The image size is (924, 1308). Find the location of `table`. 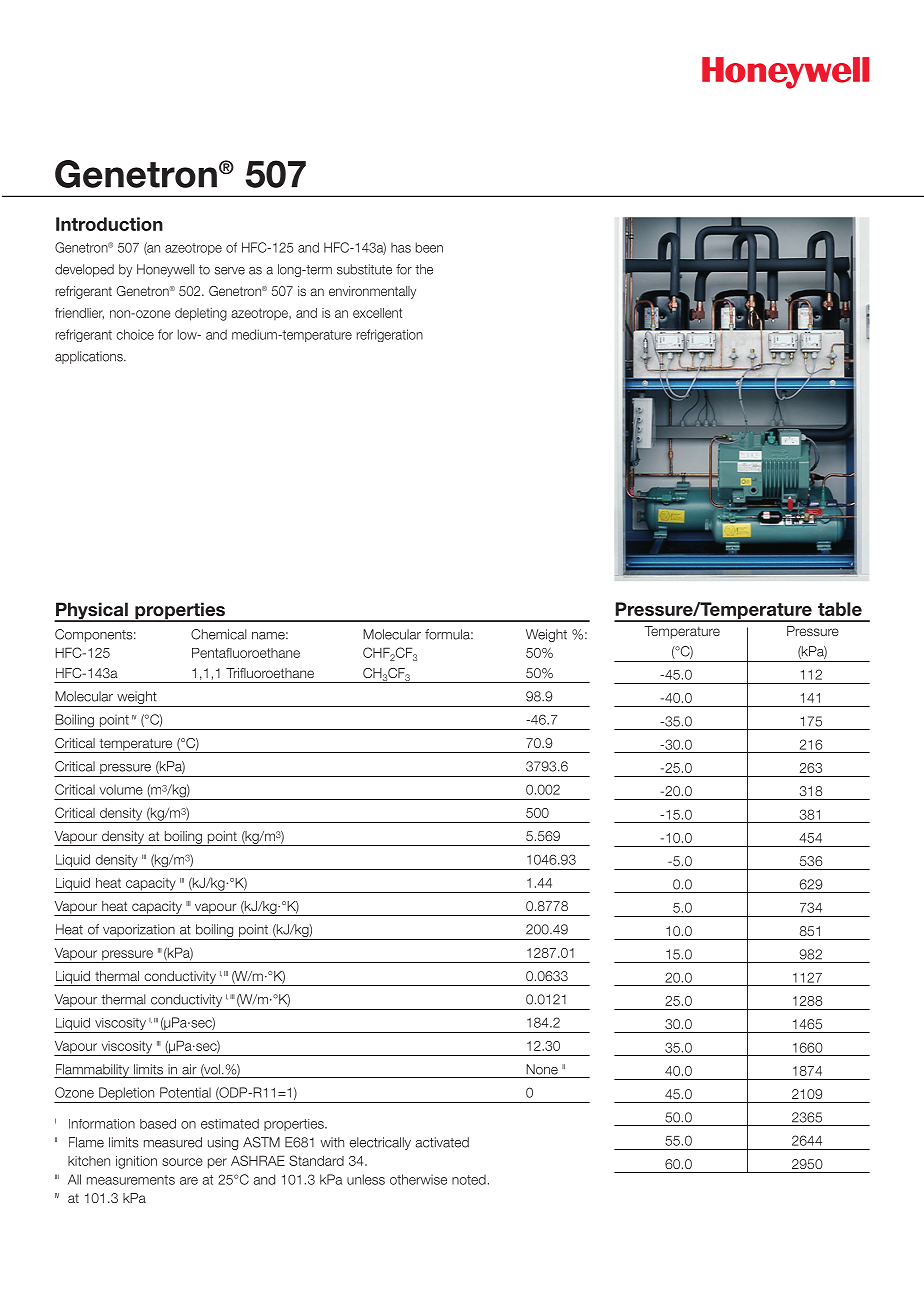

table is located at coordinates (840, 609).
